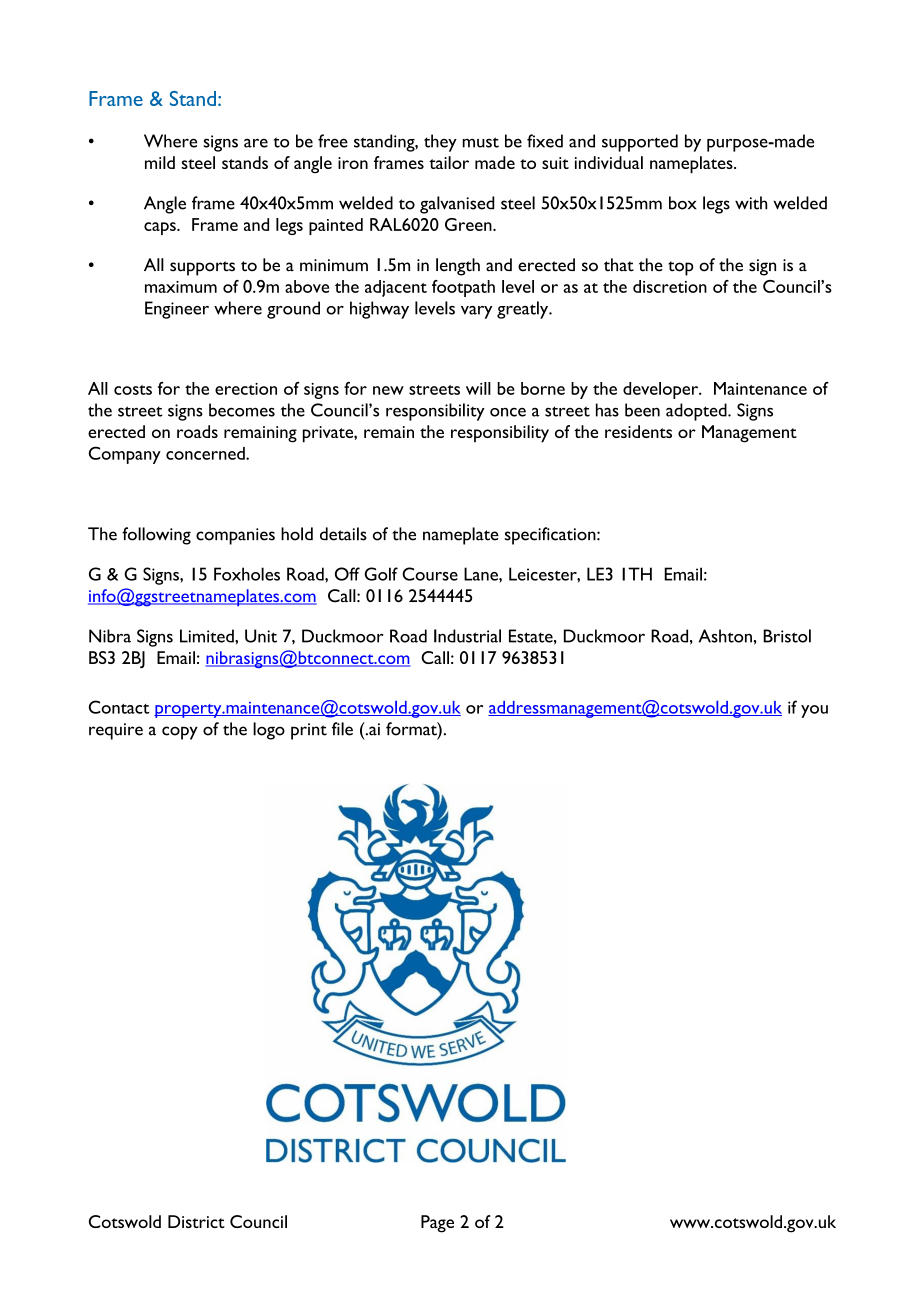 The height and width of the image is (1308, 924). What do you see at coordinates (449, 162) in the image?
I see `tailor` at bounding box center [449, 162].
